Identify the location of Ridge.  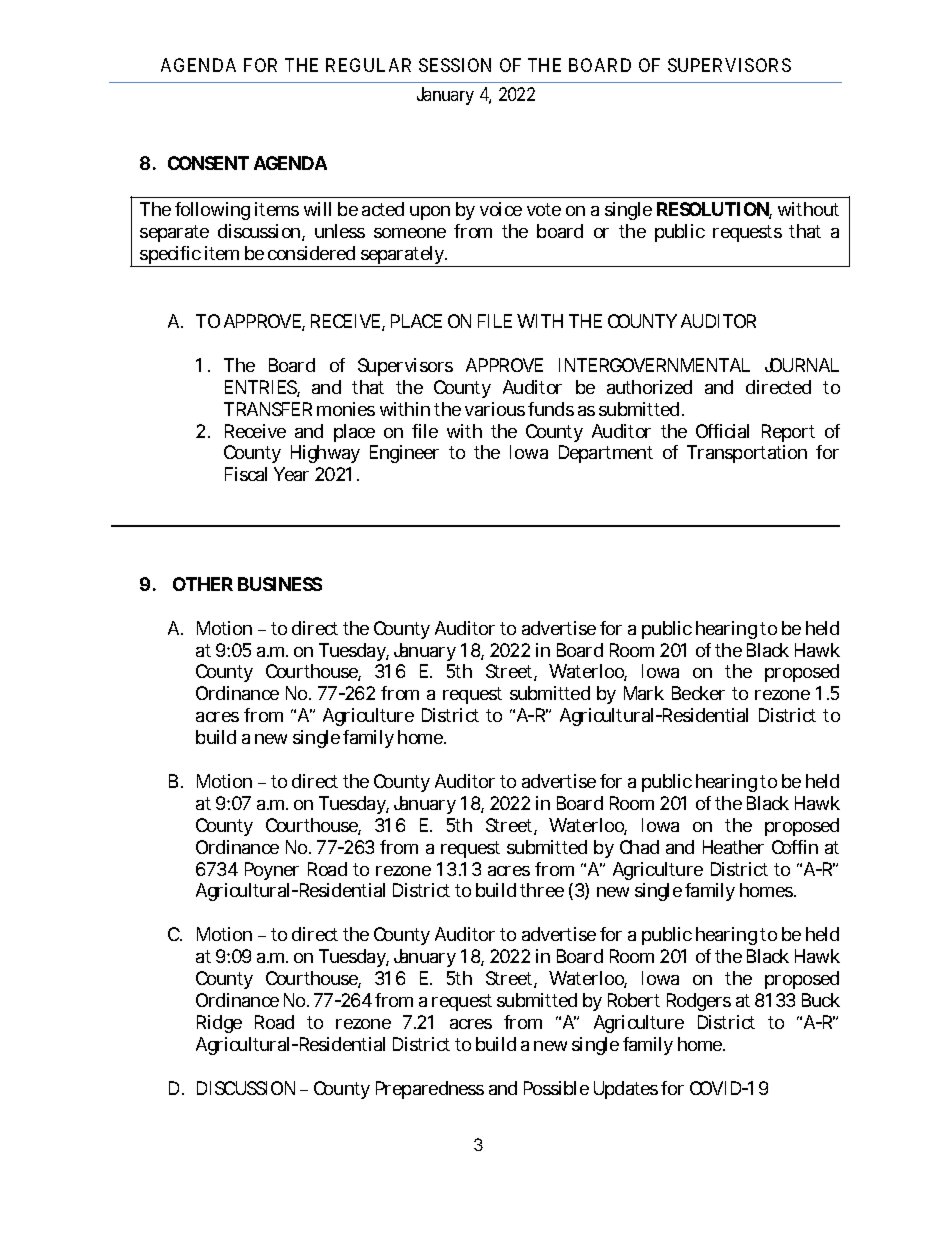
(219, 1024).
